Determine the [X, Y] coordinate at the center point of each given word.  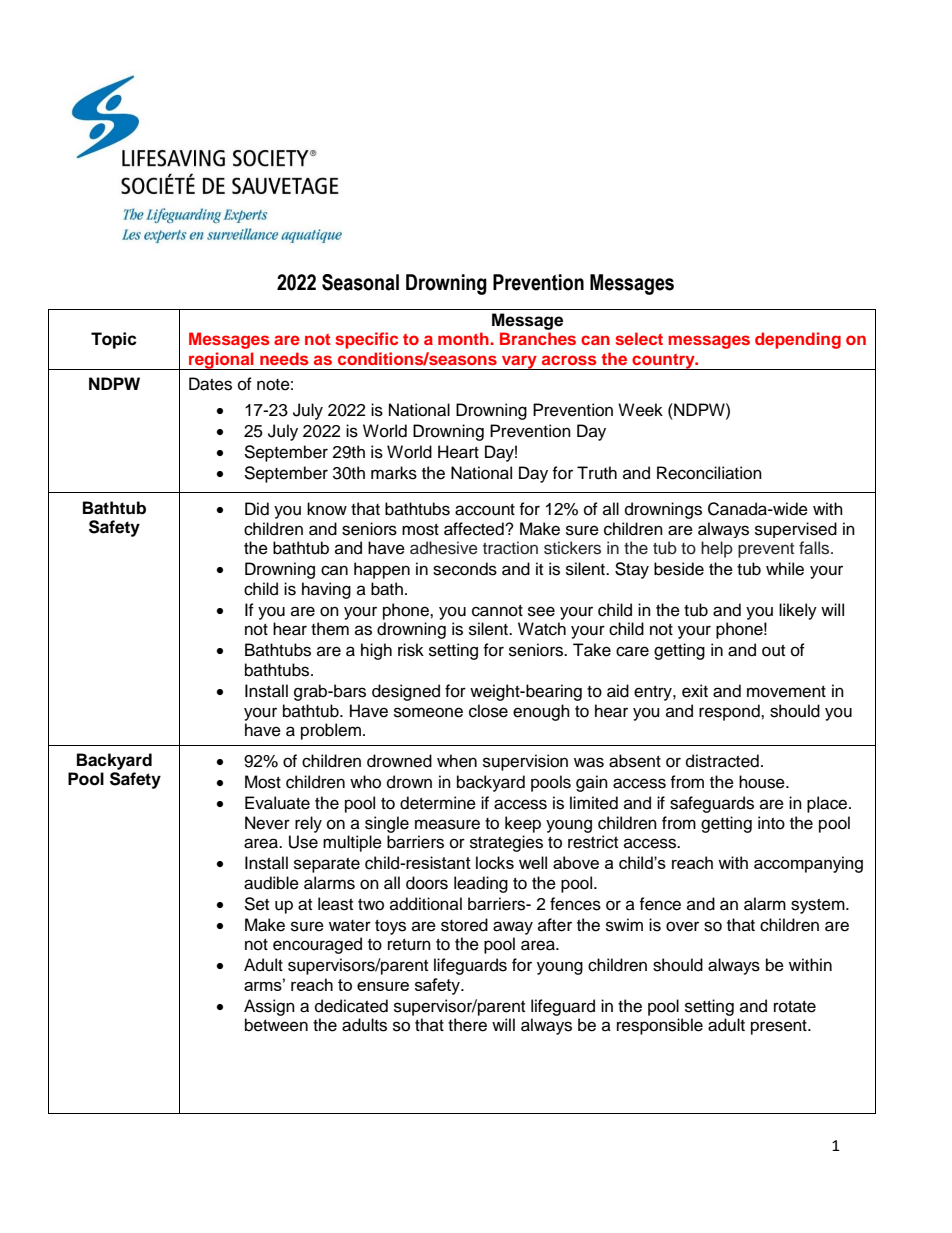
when [457, 761]
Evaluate [277, 803]
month [464, 338]
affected [475, 529]
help [717, 549]
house [763, 782]
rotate [795, 1007]
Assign [269, 1007]
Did [257, 509]
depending [798, 340]
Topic [114, 340]
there [467, 1025]
